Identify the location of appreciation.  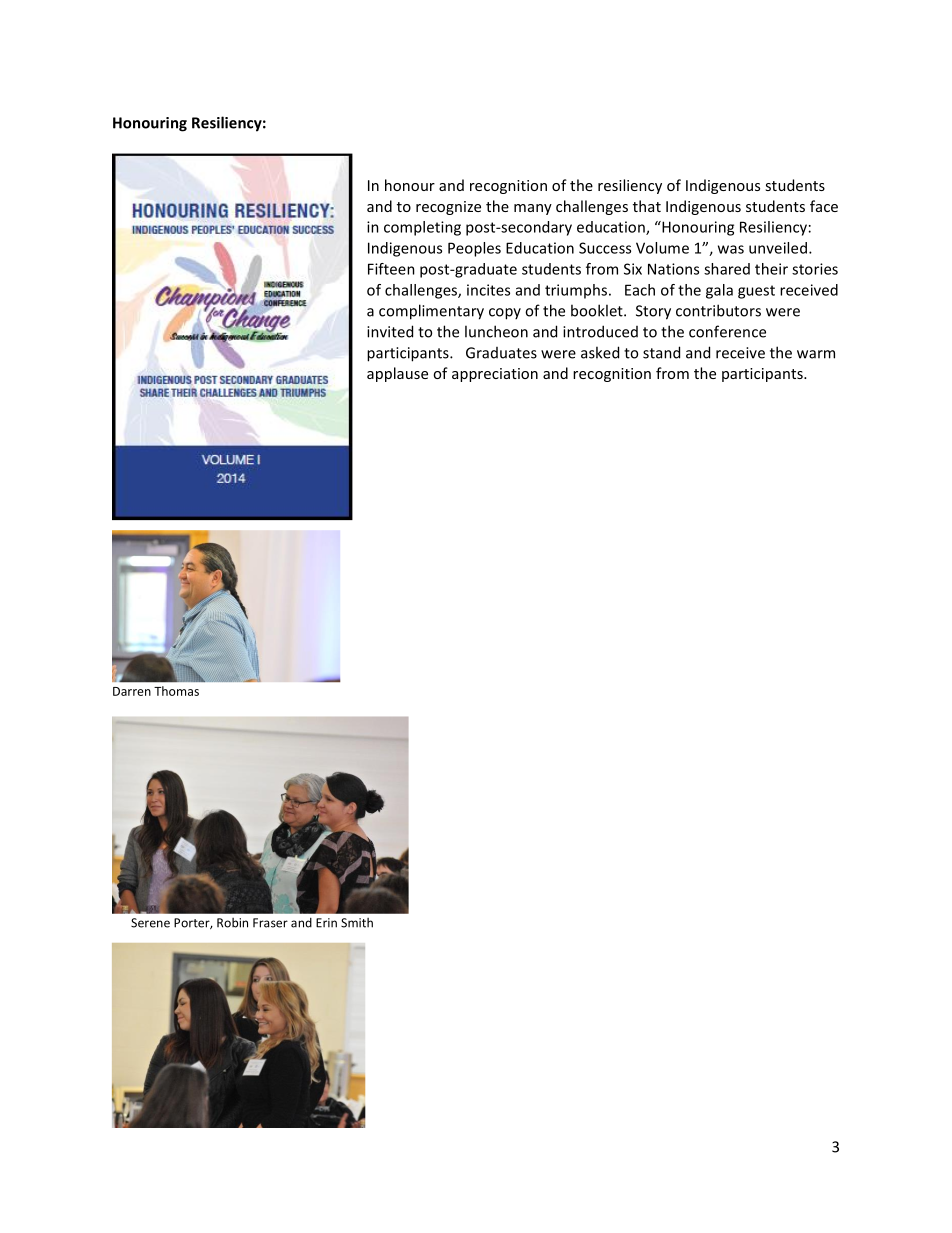
(495, 375).
